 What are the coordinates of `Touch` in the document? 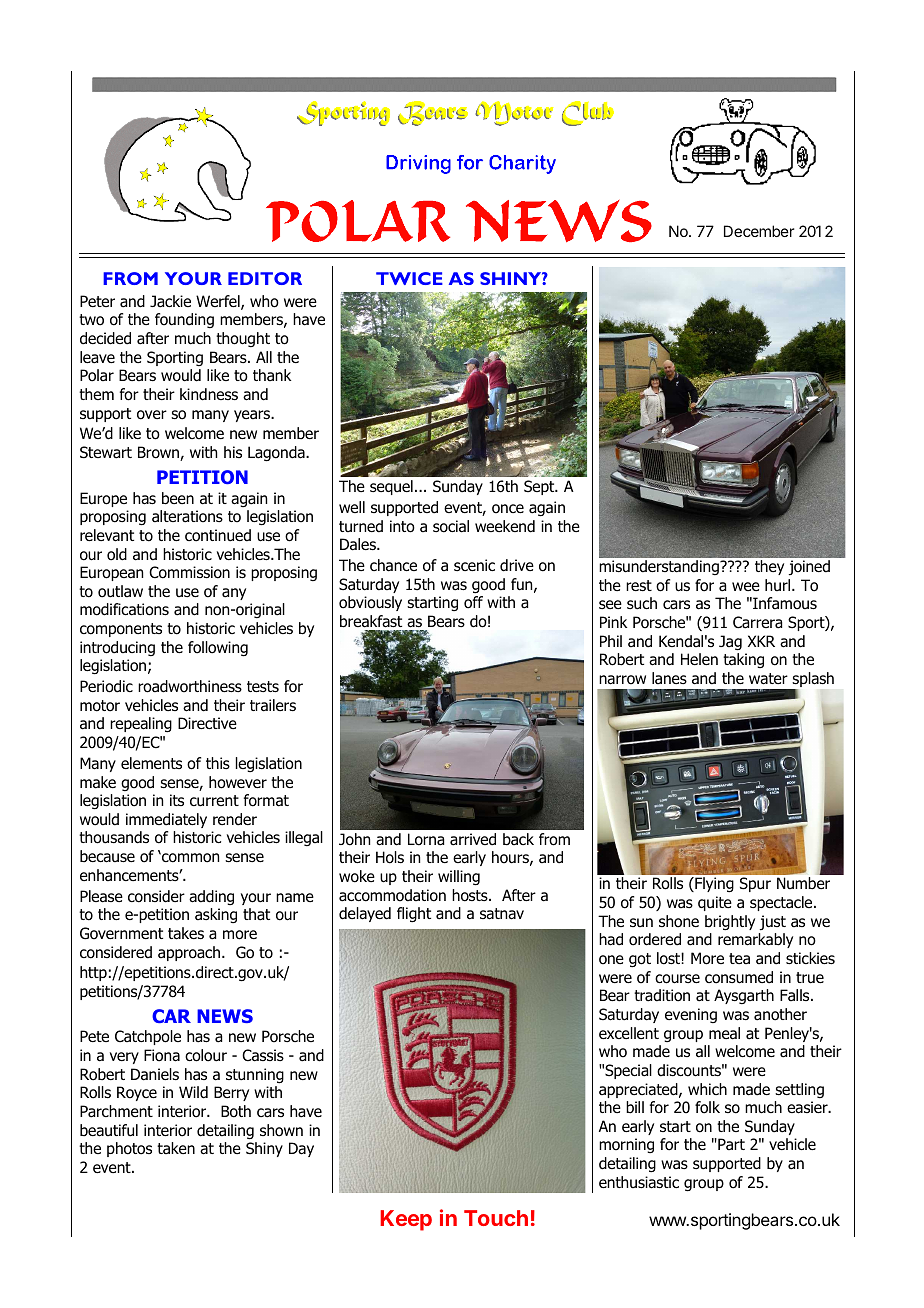 It's located at (496, 1218).
